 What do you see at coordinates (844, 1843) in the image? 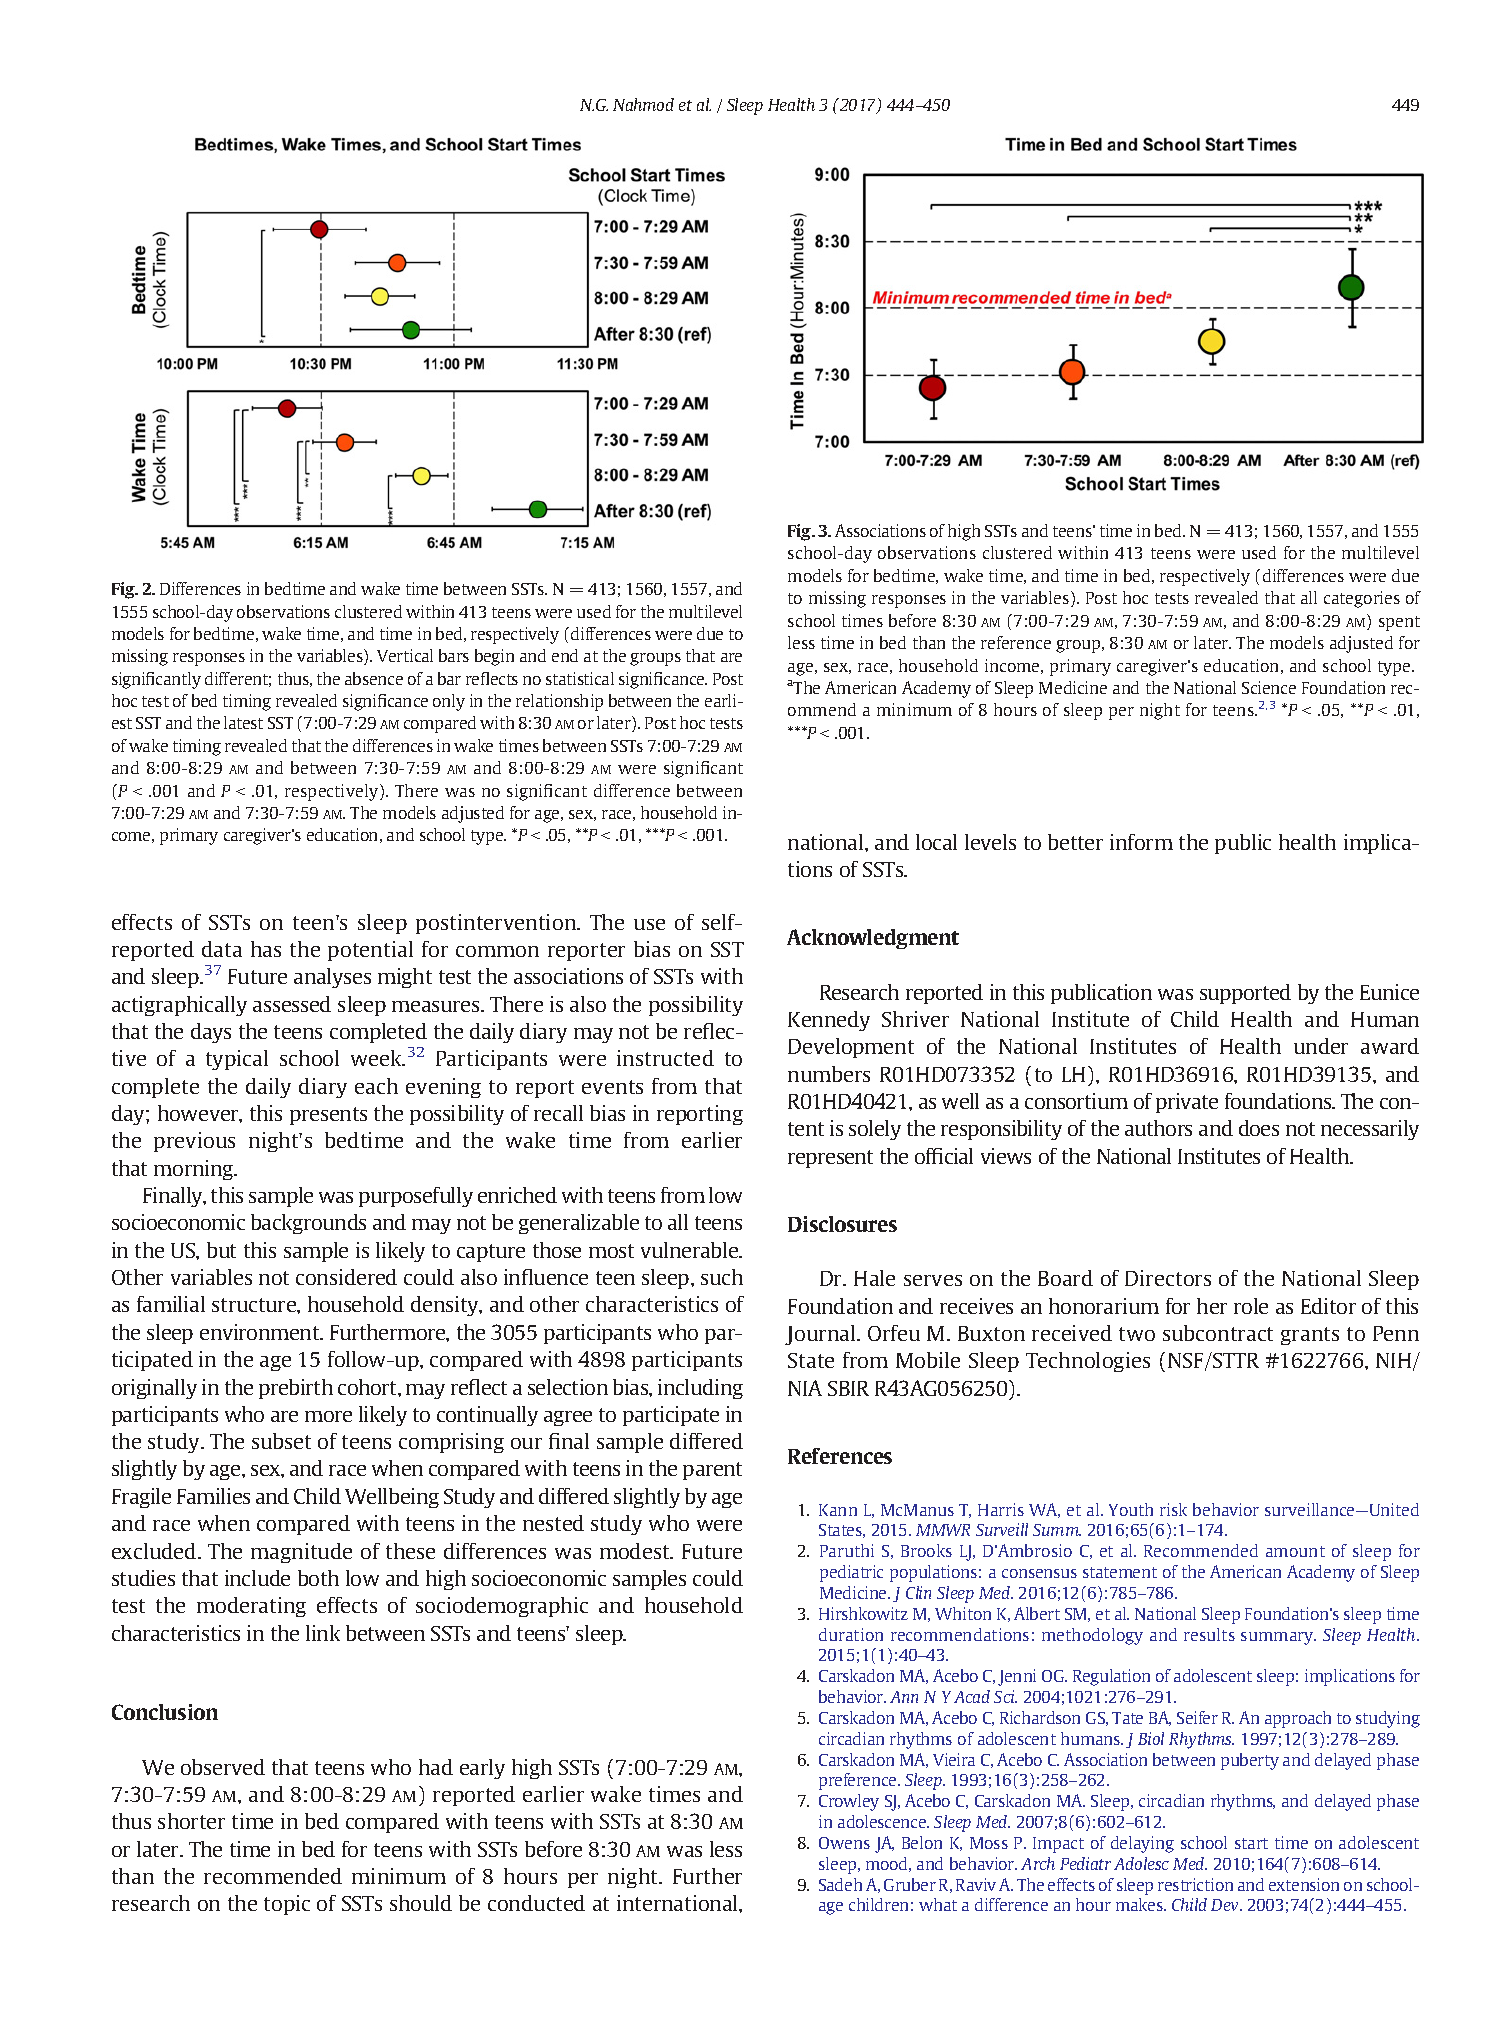
I see `Owens` at bounding box center [844, 1843].
